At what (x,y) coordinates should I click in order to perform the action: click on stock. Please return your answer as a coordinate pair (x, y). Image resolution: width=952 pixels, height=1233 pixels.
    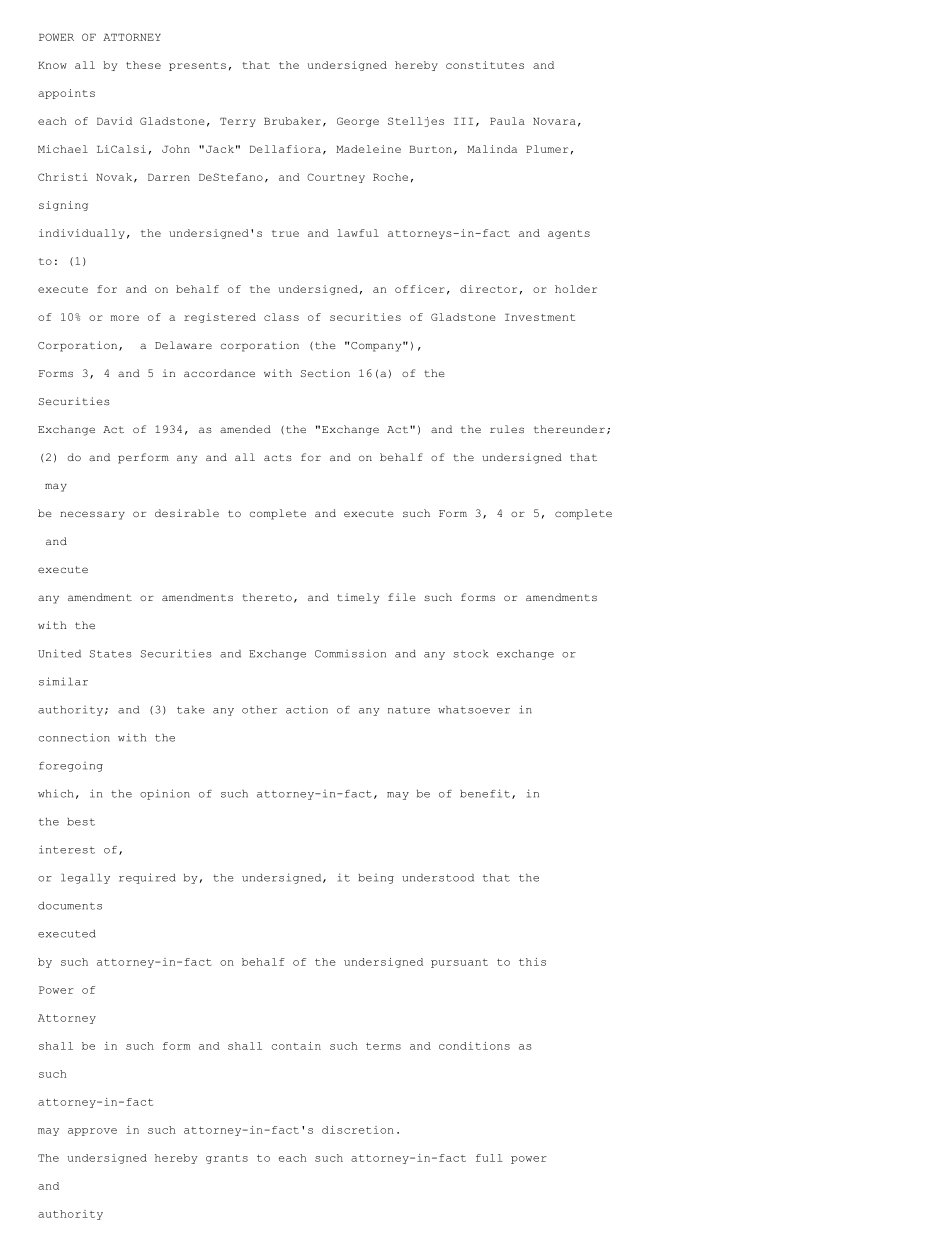
    Looking at the image, I should click on (470, 654).
